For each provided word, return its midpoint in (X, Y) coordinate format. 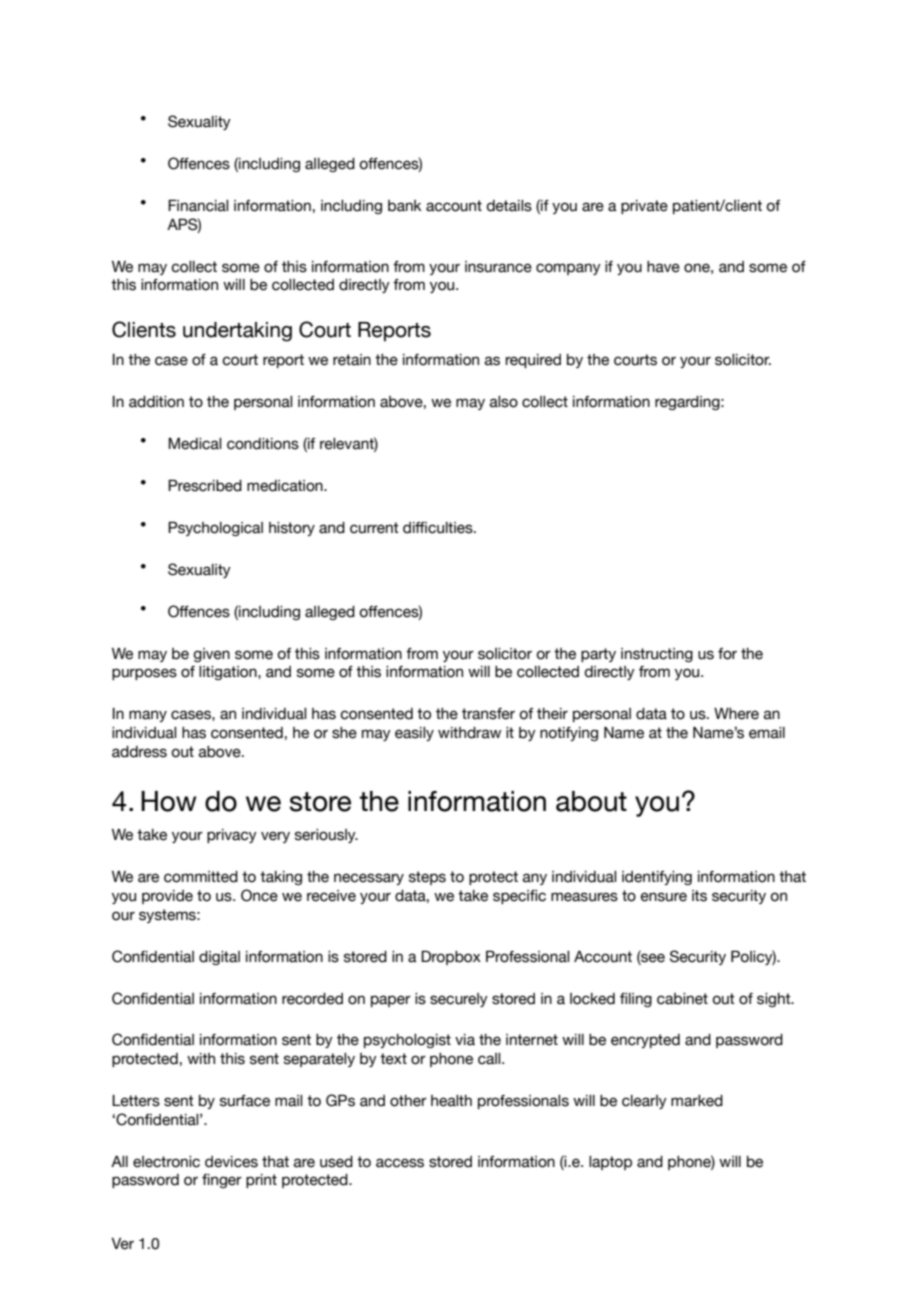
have (663, 267)
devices (231, 1162)
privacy (232, 836)
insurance (498, 267)
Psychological (215, 528)
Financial (198, 205)
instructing (657, 655)
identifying (657, 878)
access (400, 1163)
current (374, 528)
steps (427, 878)
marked (697, 1101)
